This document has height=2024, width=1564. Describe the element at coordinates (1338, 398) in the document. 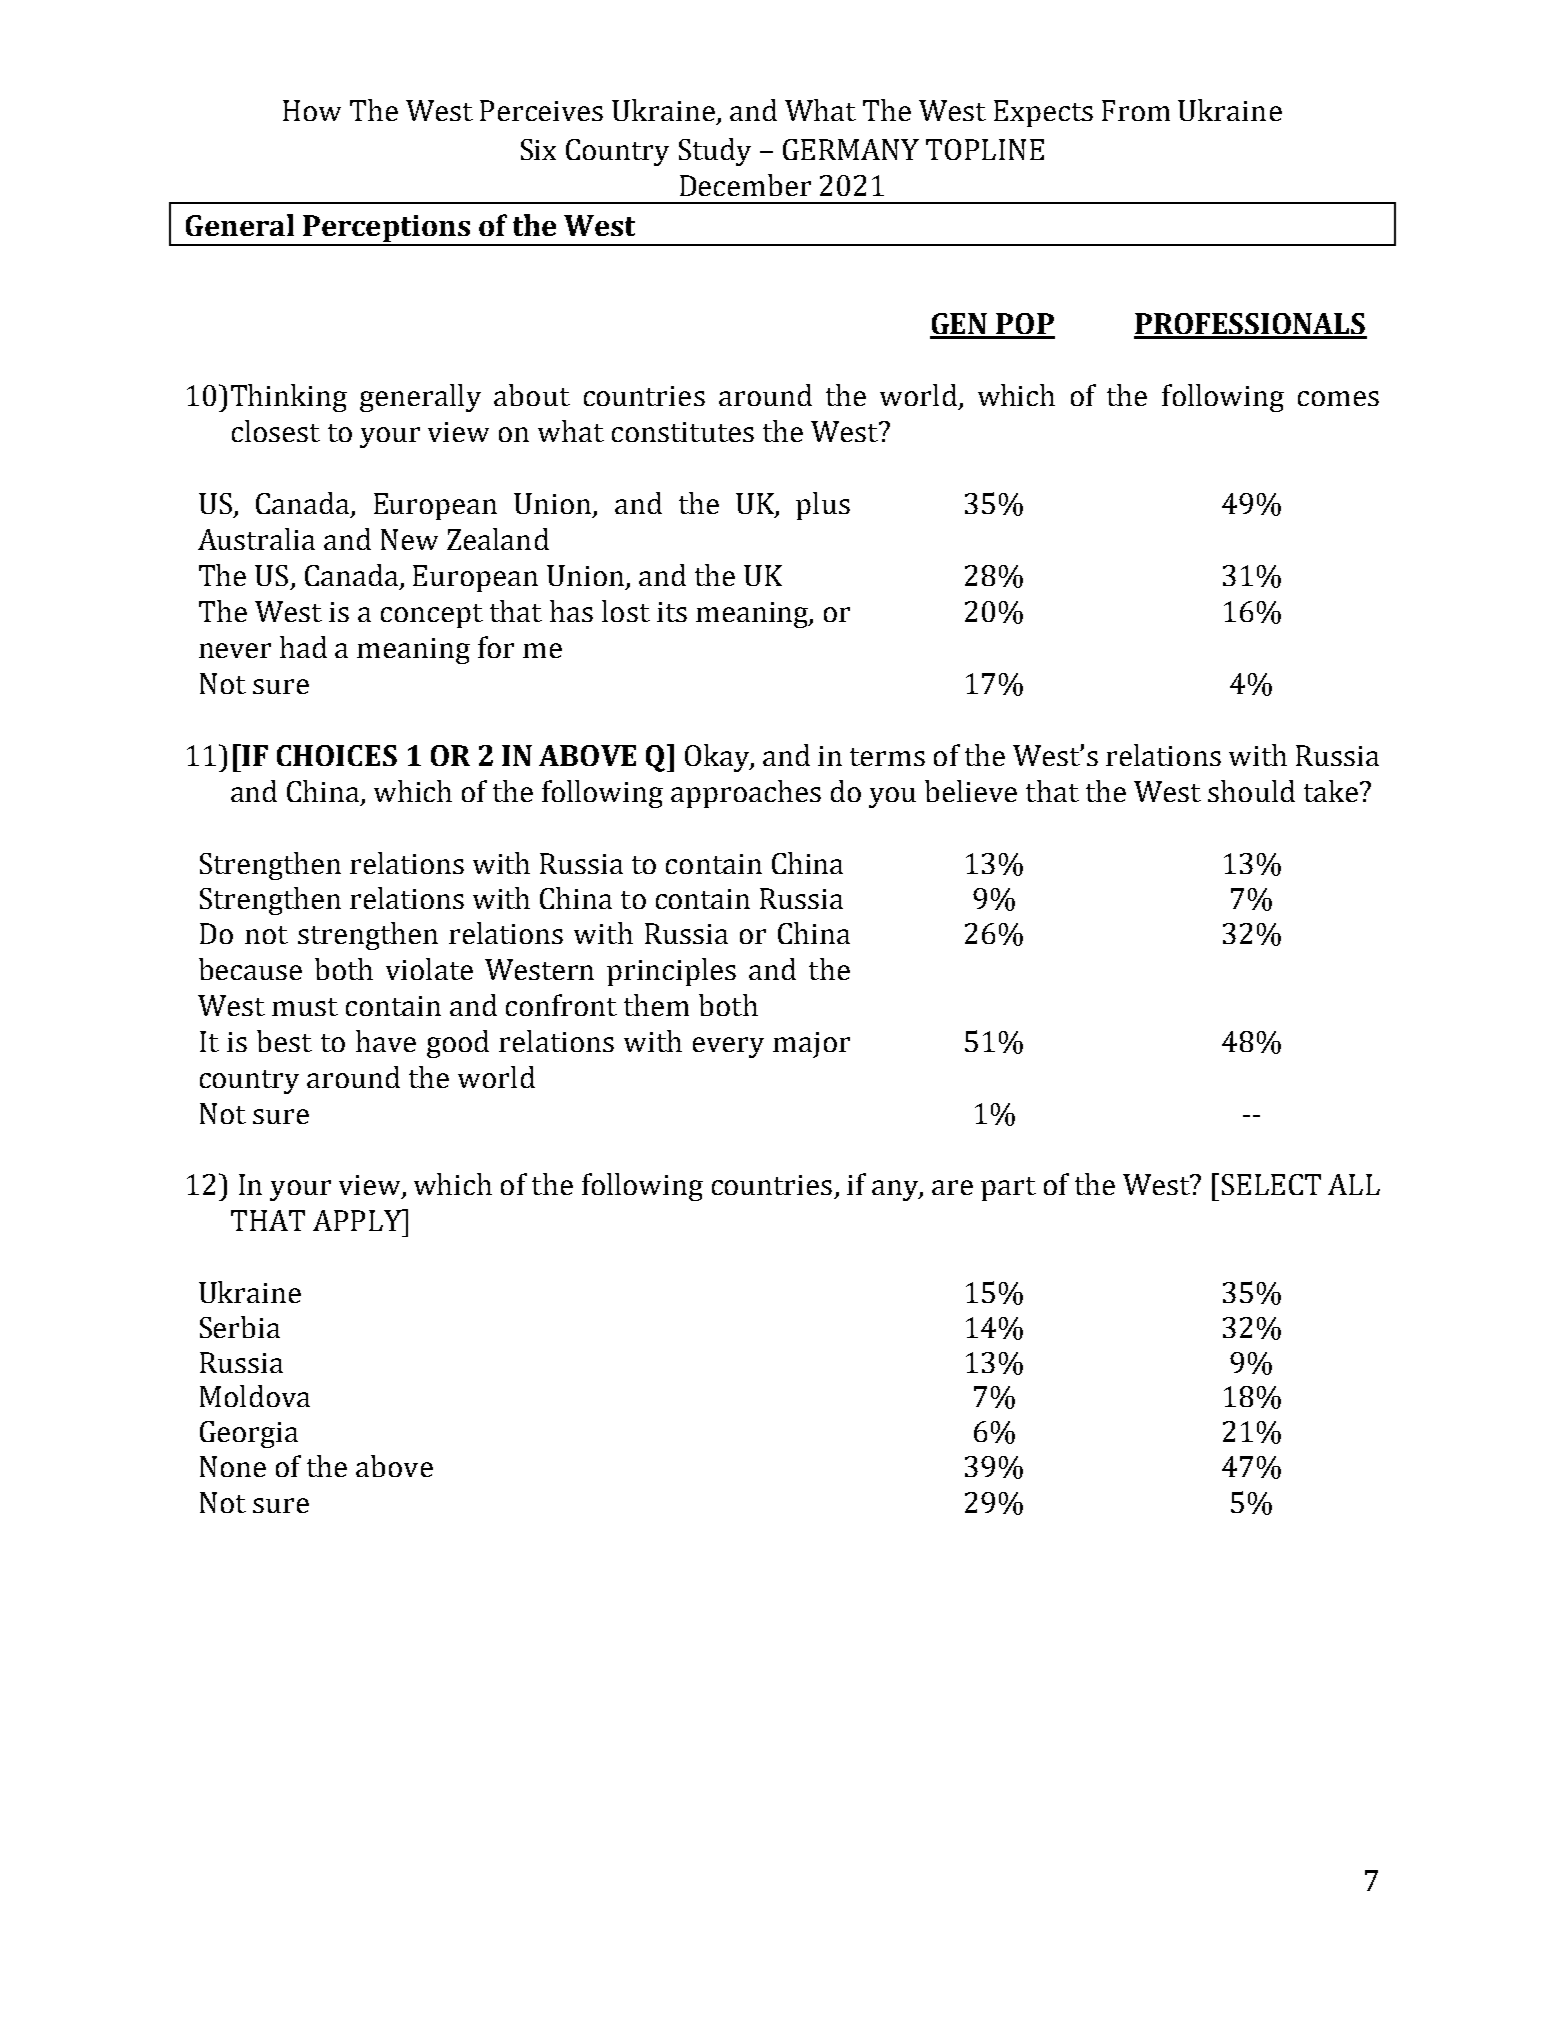

I see `comes` at that location.
